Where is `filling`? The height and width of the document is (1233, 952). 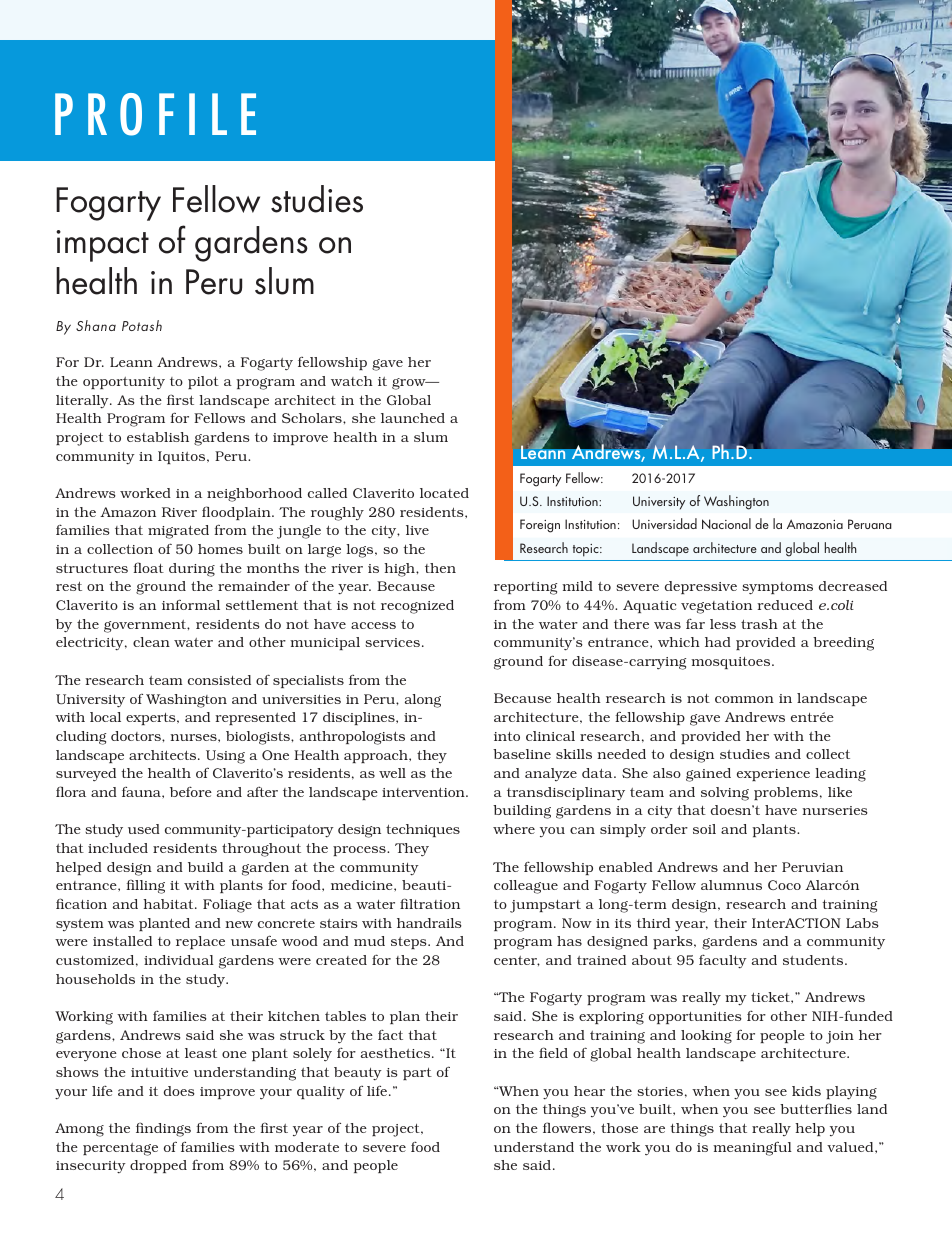
filling is located at coordinates (145, 887).
